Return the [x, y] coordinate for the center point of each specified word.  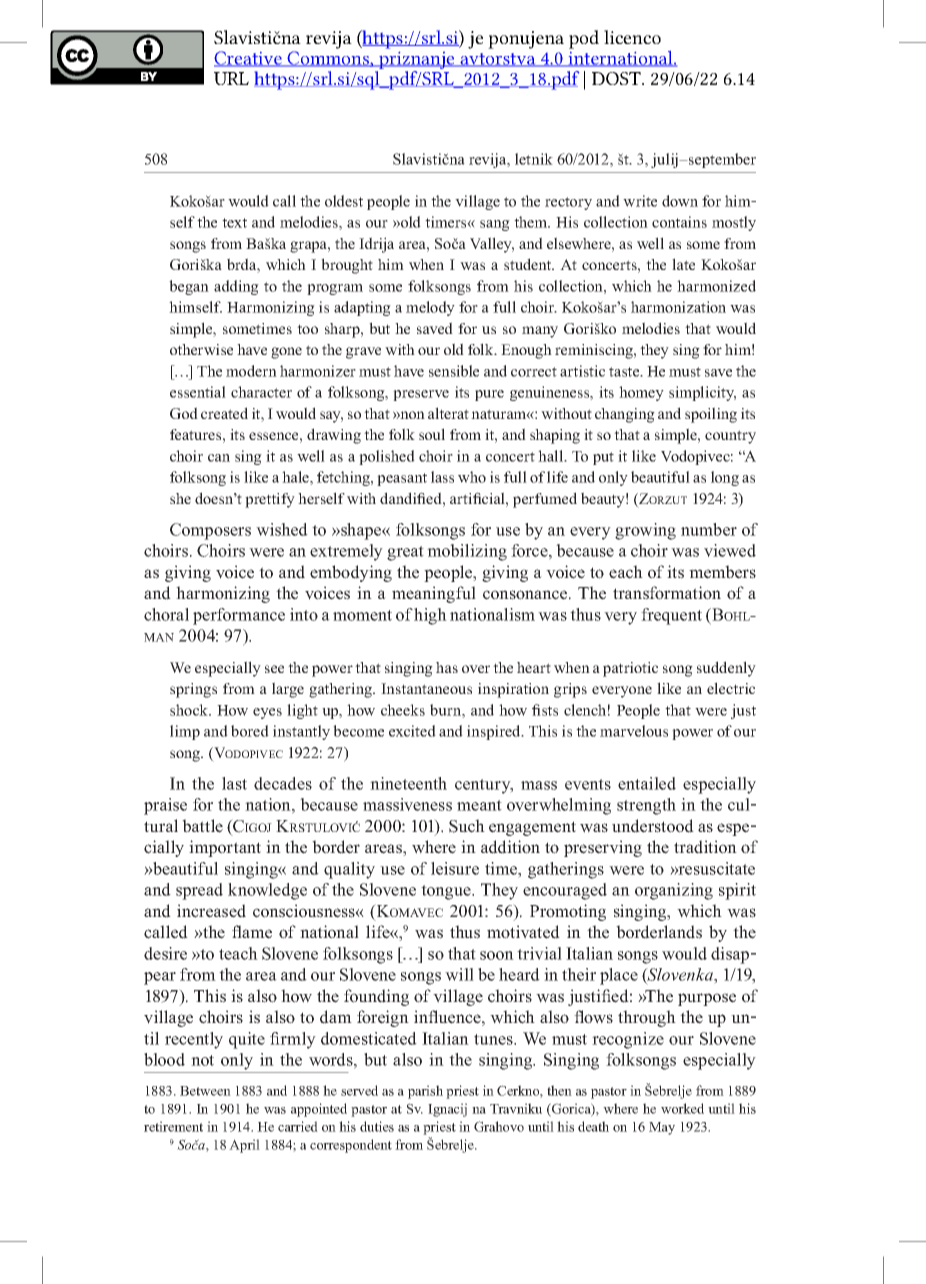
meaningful [434, 594]
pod [584, 39]
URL [231, 78]
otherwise [201, 349]
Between [205, 1091]
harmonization [678, 307]
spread [199, 891]
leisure [455, 868]
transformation [667, 593]
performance [239, 616]
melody [430, 308]
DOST [617, 78]
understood [653, 826]
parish [425, 1092]
